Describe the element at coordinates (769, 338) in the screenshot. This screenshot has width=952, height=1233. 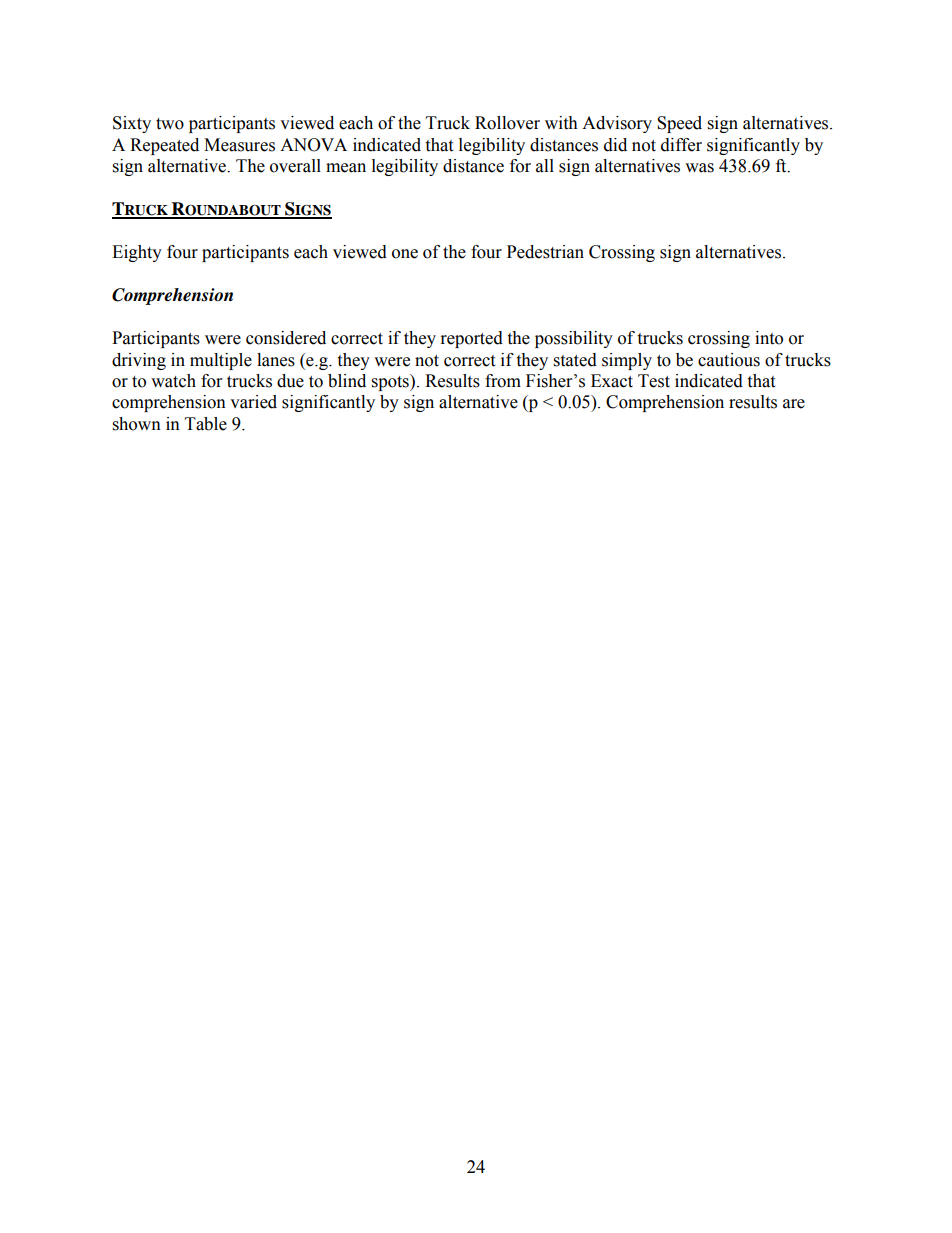
I see `into` at that location.
